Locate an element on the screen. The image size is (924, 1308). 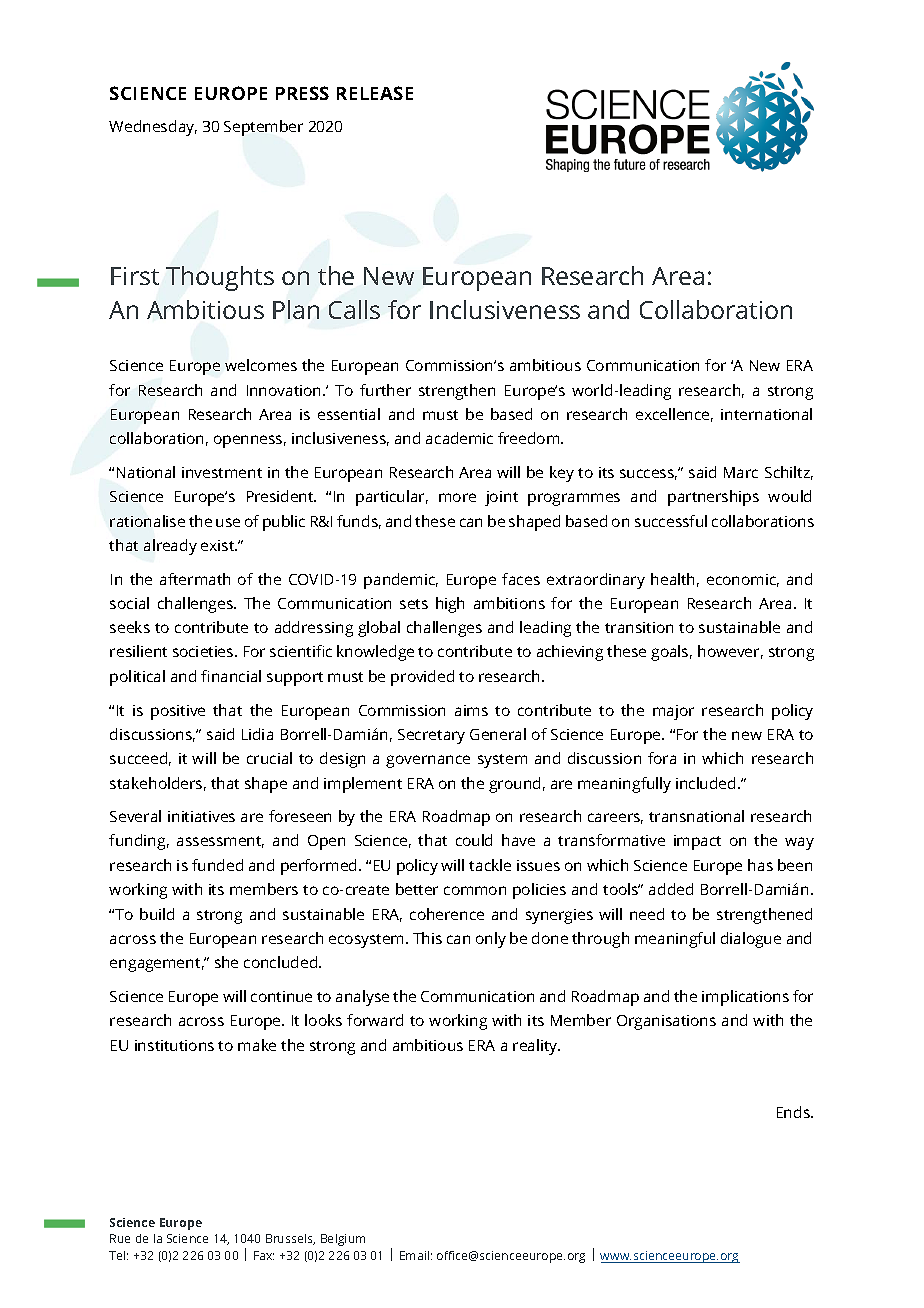
she is located at coordinates (226, 962).
